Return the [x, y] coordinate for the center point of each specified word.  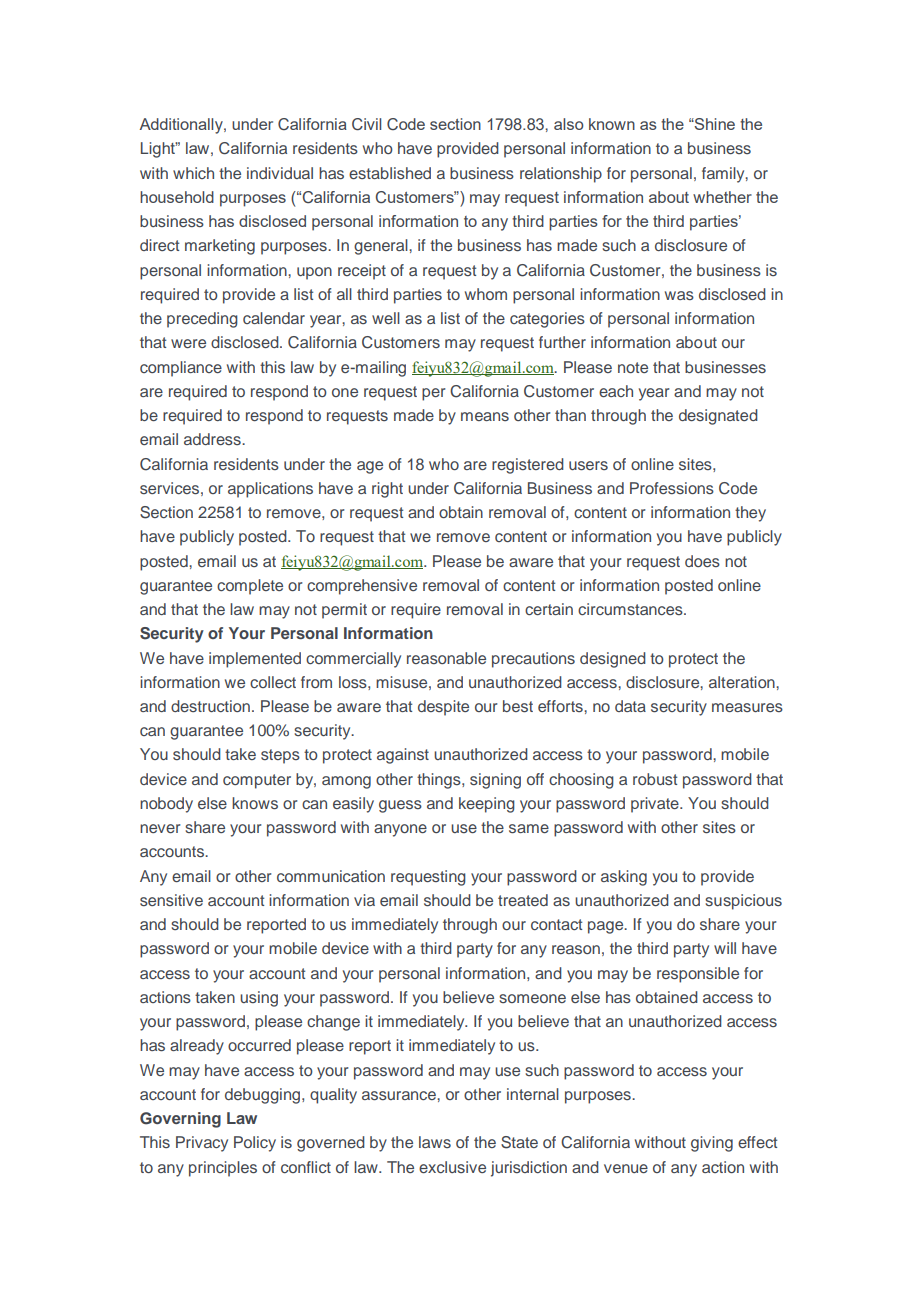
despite [443, 708]
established [390, 173]
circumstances [631, 609]
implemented [255, 660]
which [193, 173]
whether [722, 197]
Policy [255, 1144]
